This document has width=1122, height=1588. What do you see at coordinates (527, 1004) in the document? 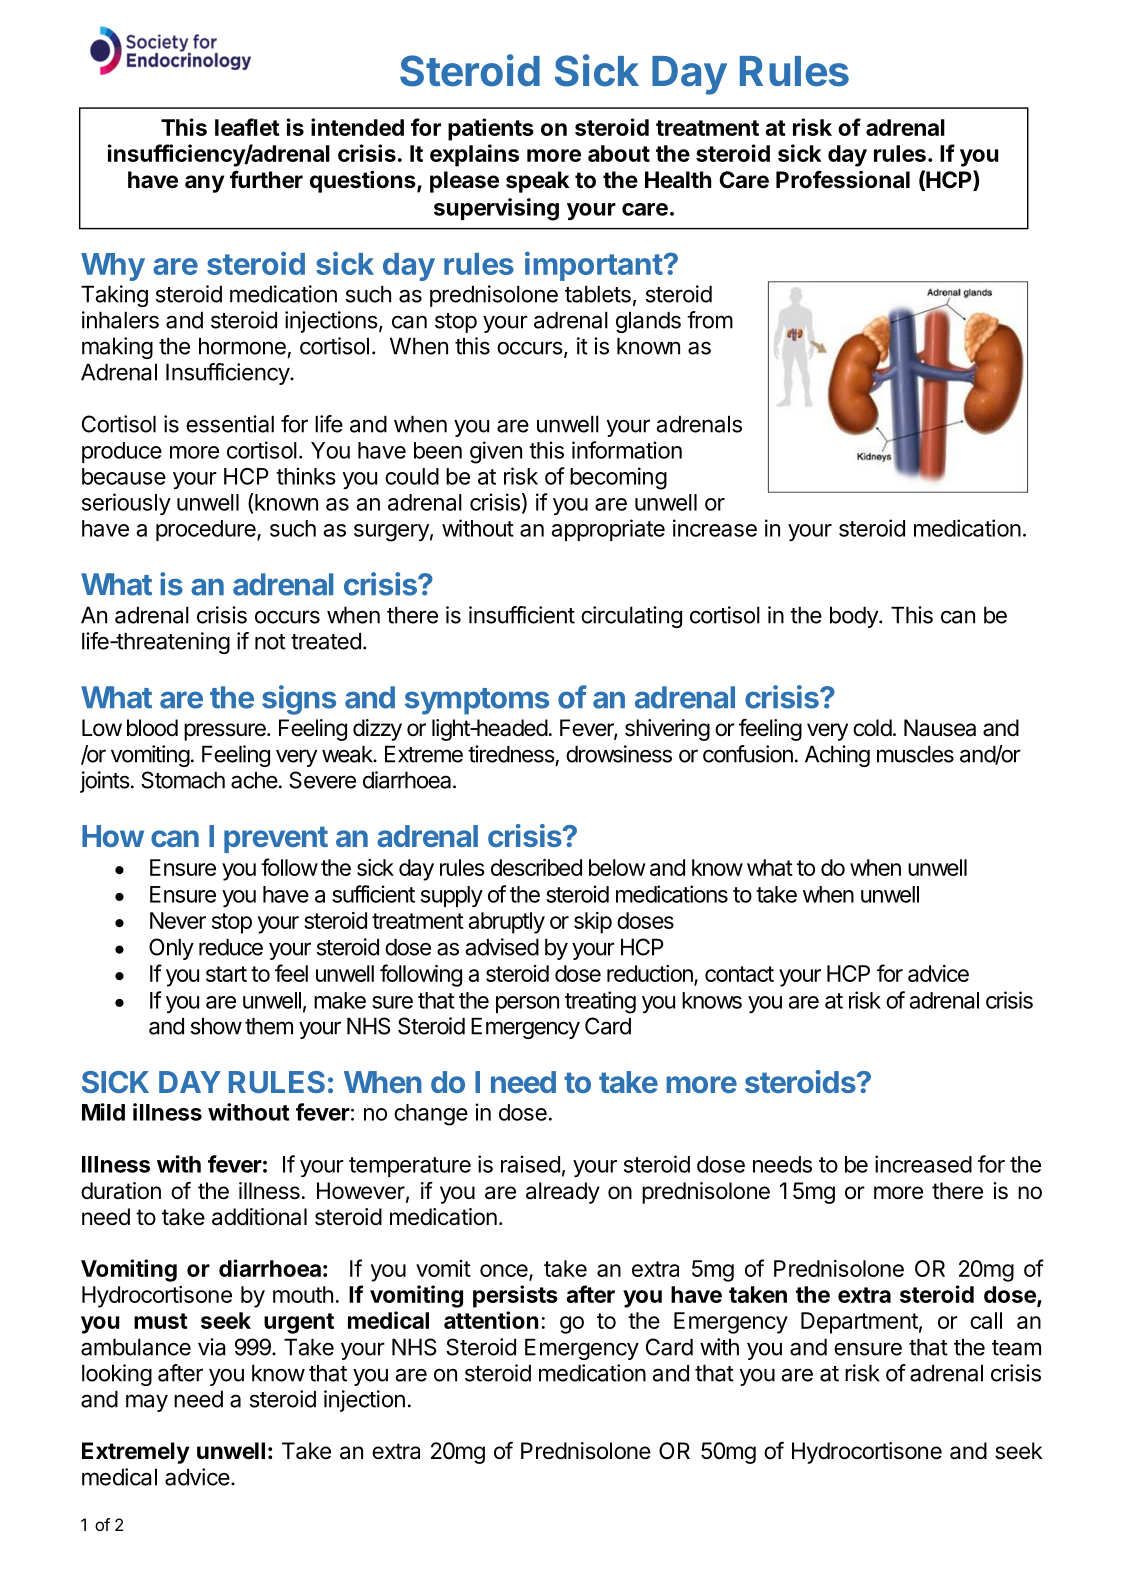
I see `person` at bounding box center [527, 1004].
